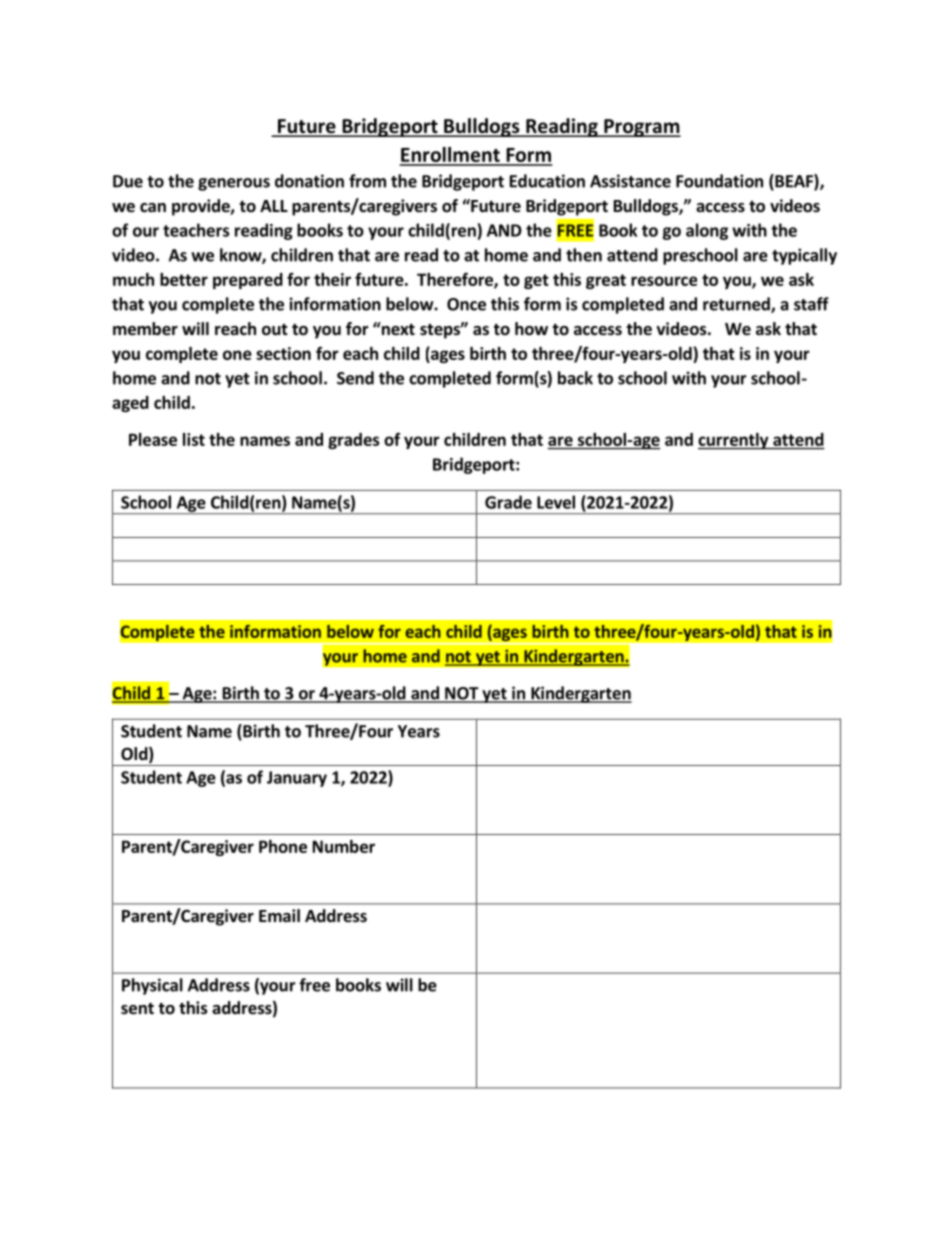  What do you see at coordinates (194, 439) in the image?
I see `list` at bounding box center [194, 439].
